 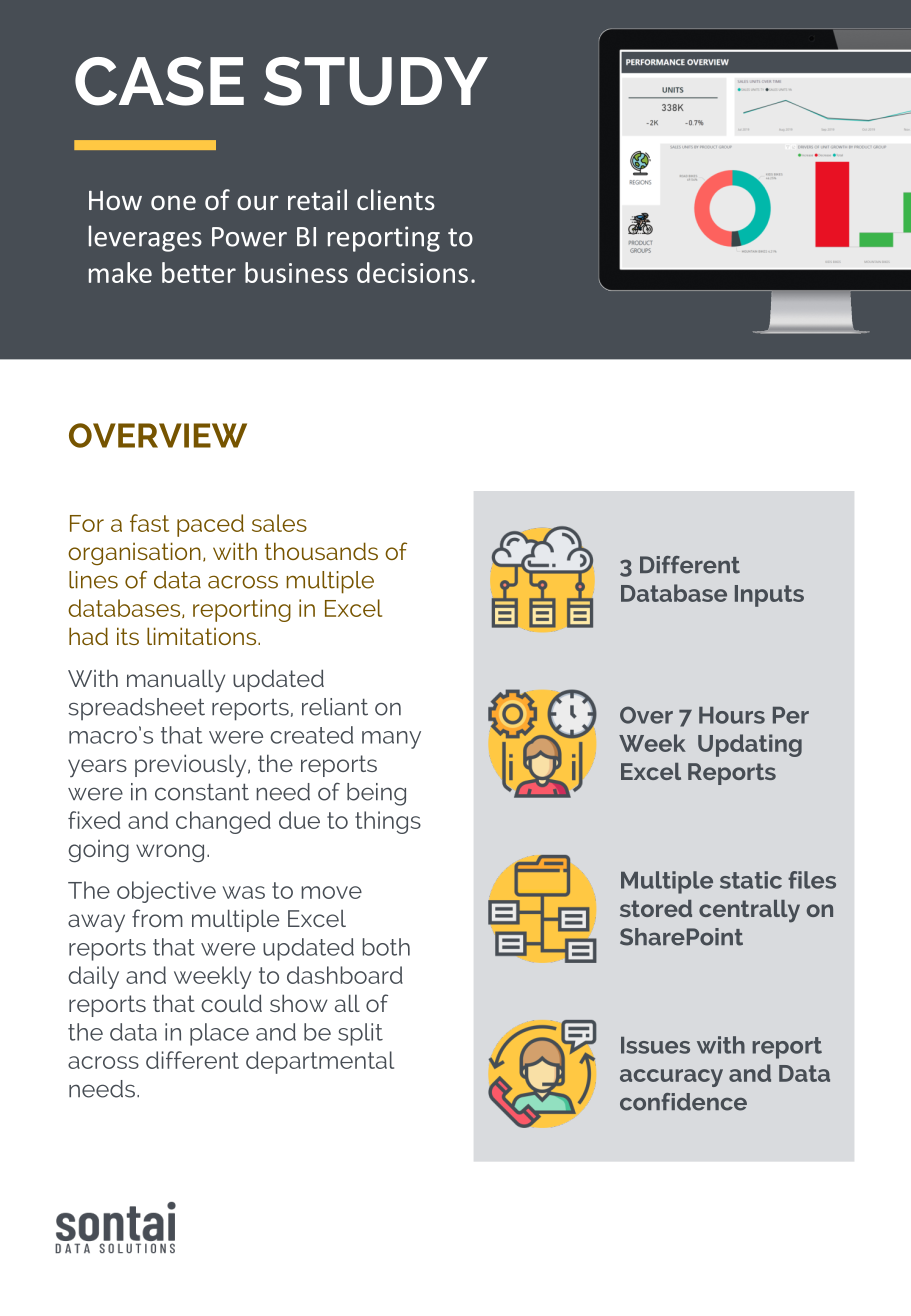 What do you see at coordinates (769, 596) in the screenshot?
I see `Inputs` at bounding box center [769, 596].
